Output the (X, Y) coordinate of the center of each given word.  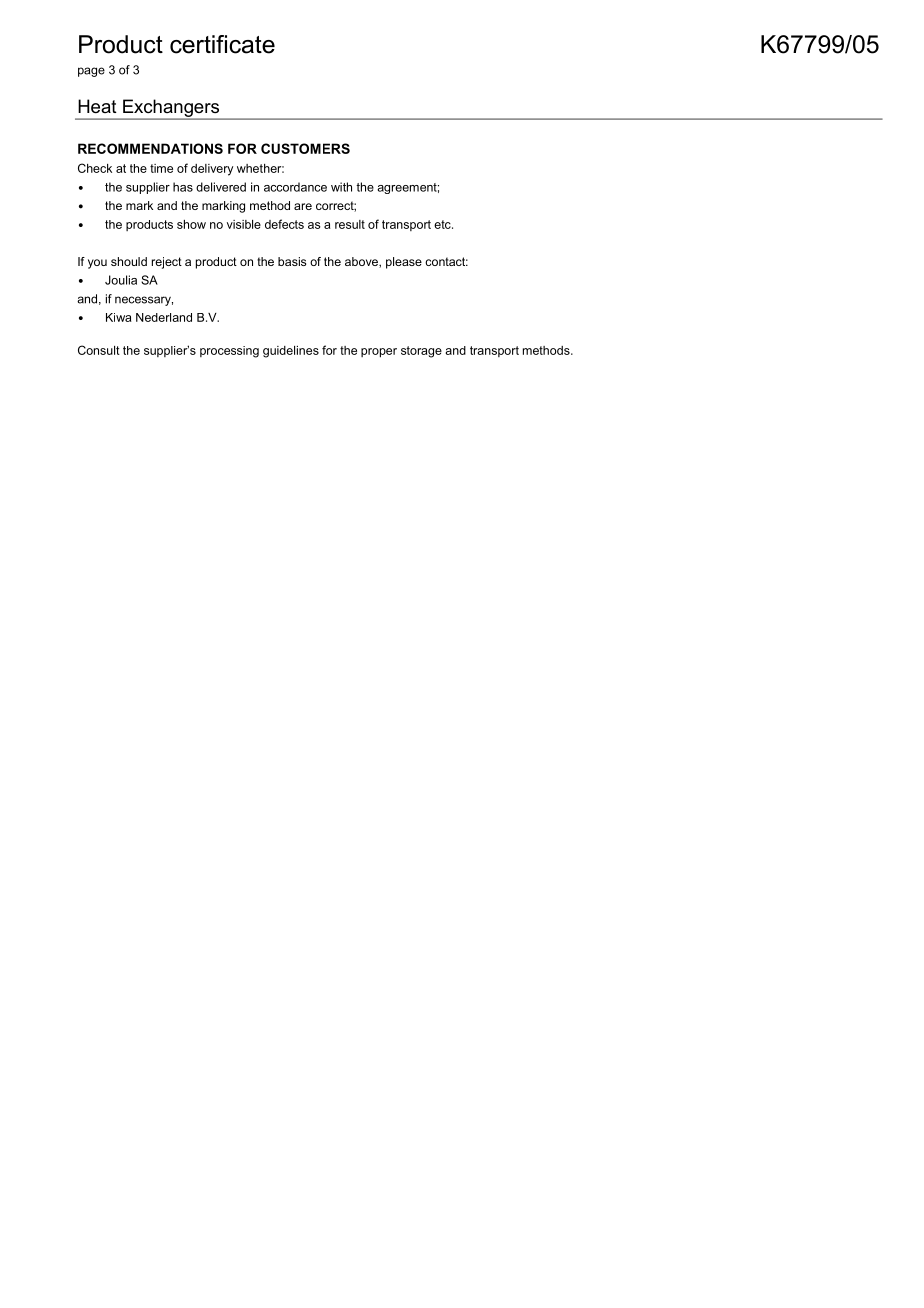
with (341, 187)
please (404, 263)
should (129, 261)
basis (292, 261)
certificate (222, 44)
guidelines (291, 352)
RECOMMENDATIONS (150, 148)
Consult (99, 350)
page (91, 72)
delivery (212, 170)
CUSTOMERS (305, 148)
